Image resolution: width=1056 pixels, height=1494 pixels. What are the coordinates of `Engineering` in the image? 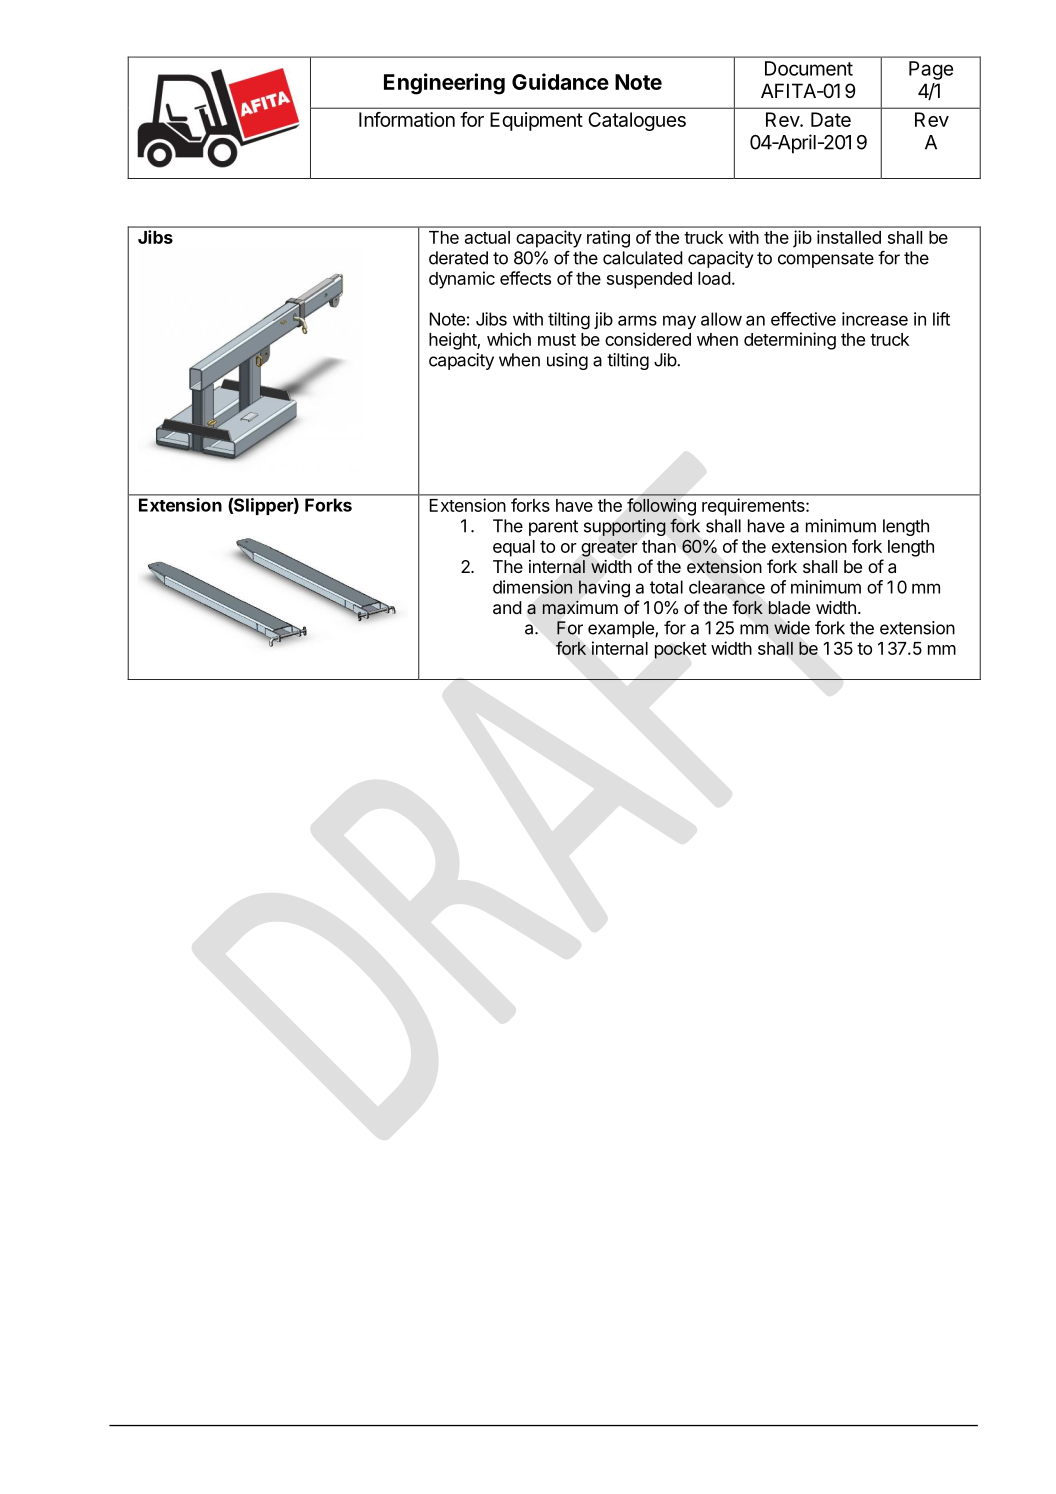 It's located at (444, 84).
